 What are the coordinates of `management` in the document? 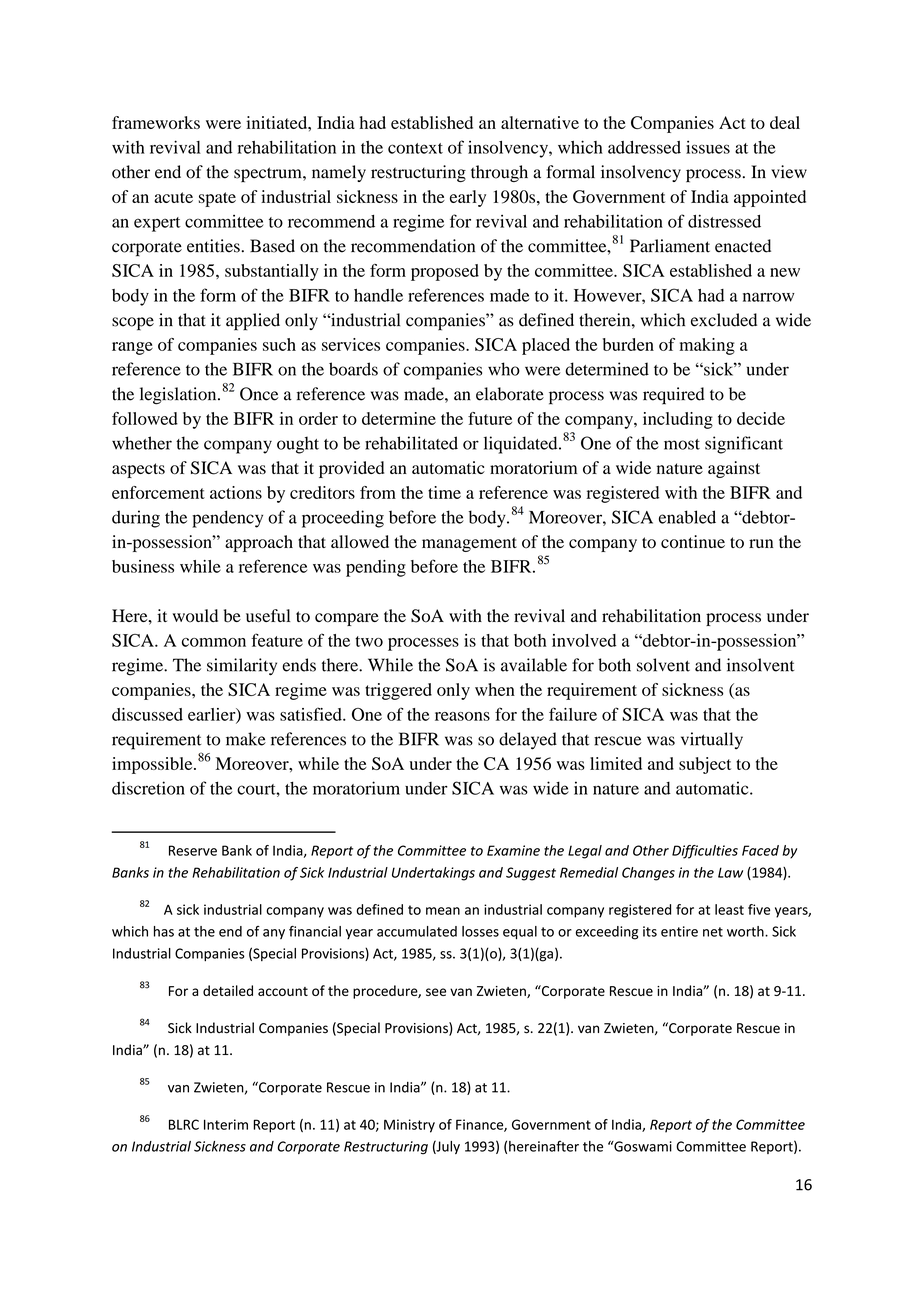 It's located at (469, 544).
